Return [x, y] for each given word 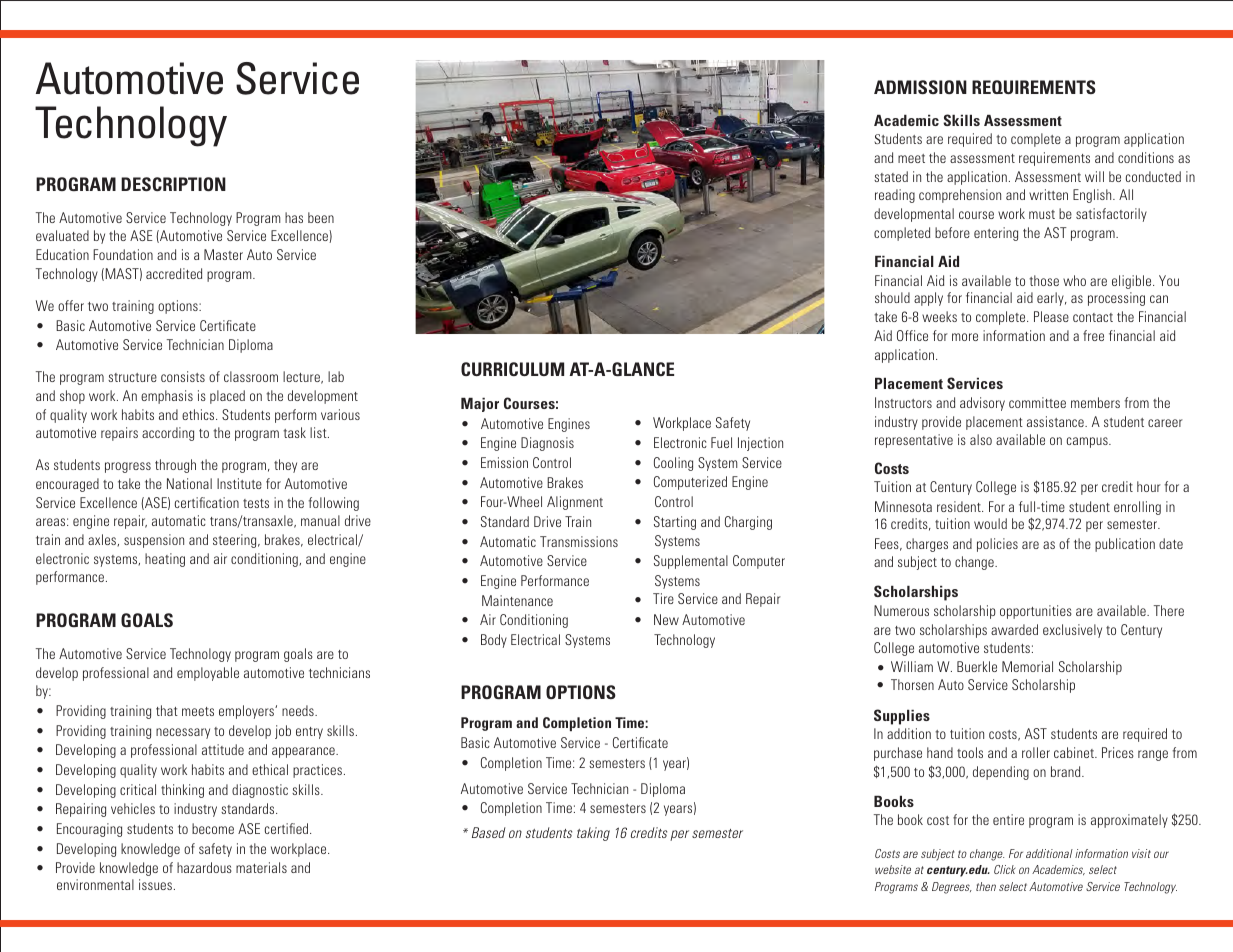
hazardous [204, 867]
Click [1005, 869]
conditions [1146, 157]
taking [593, 834]
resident [960, 506]
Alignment [575, 503]
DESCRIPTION [173, 184]
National [189, 483]
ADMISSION [920, 87]
